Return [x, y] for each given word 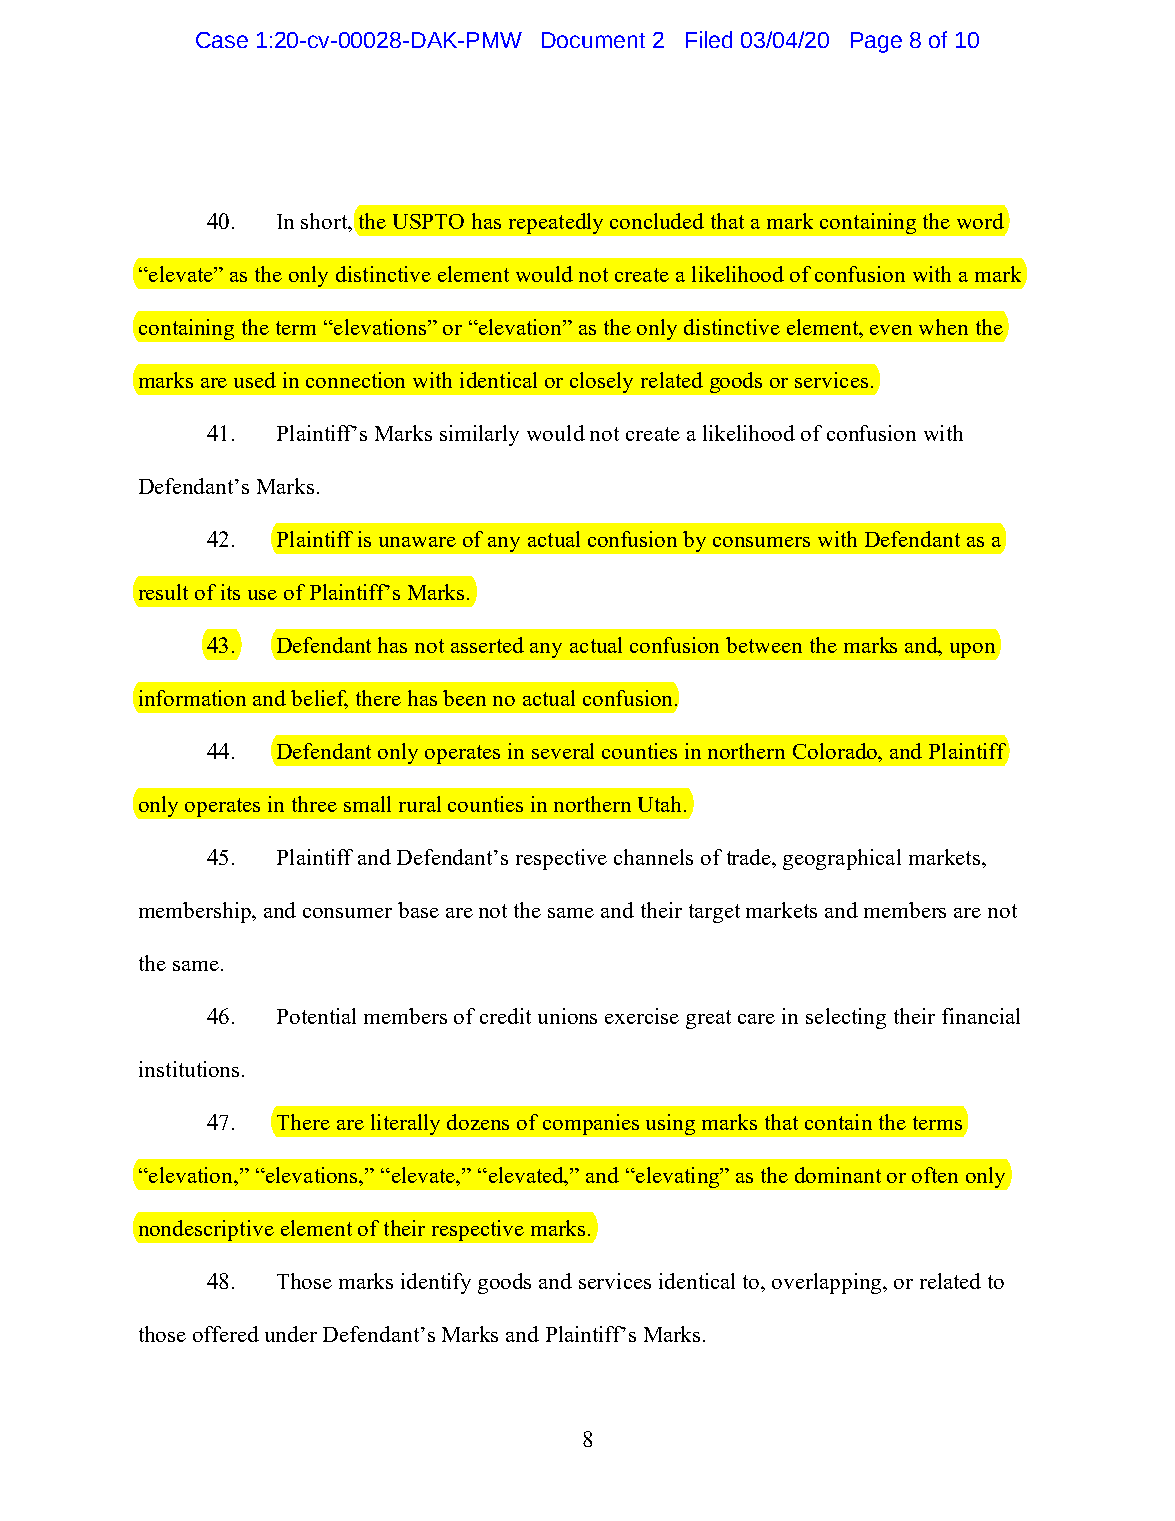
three [314, 804]
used [255, 380]
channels [653, 857]
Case [222, 40]
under [291, 1334]
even [891, 330]
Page [876, 42]
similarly [479, 435]
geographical [842, 859]
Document [593, 40]
